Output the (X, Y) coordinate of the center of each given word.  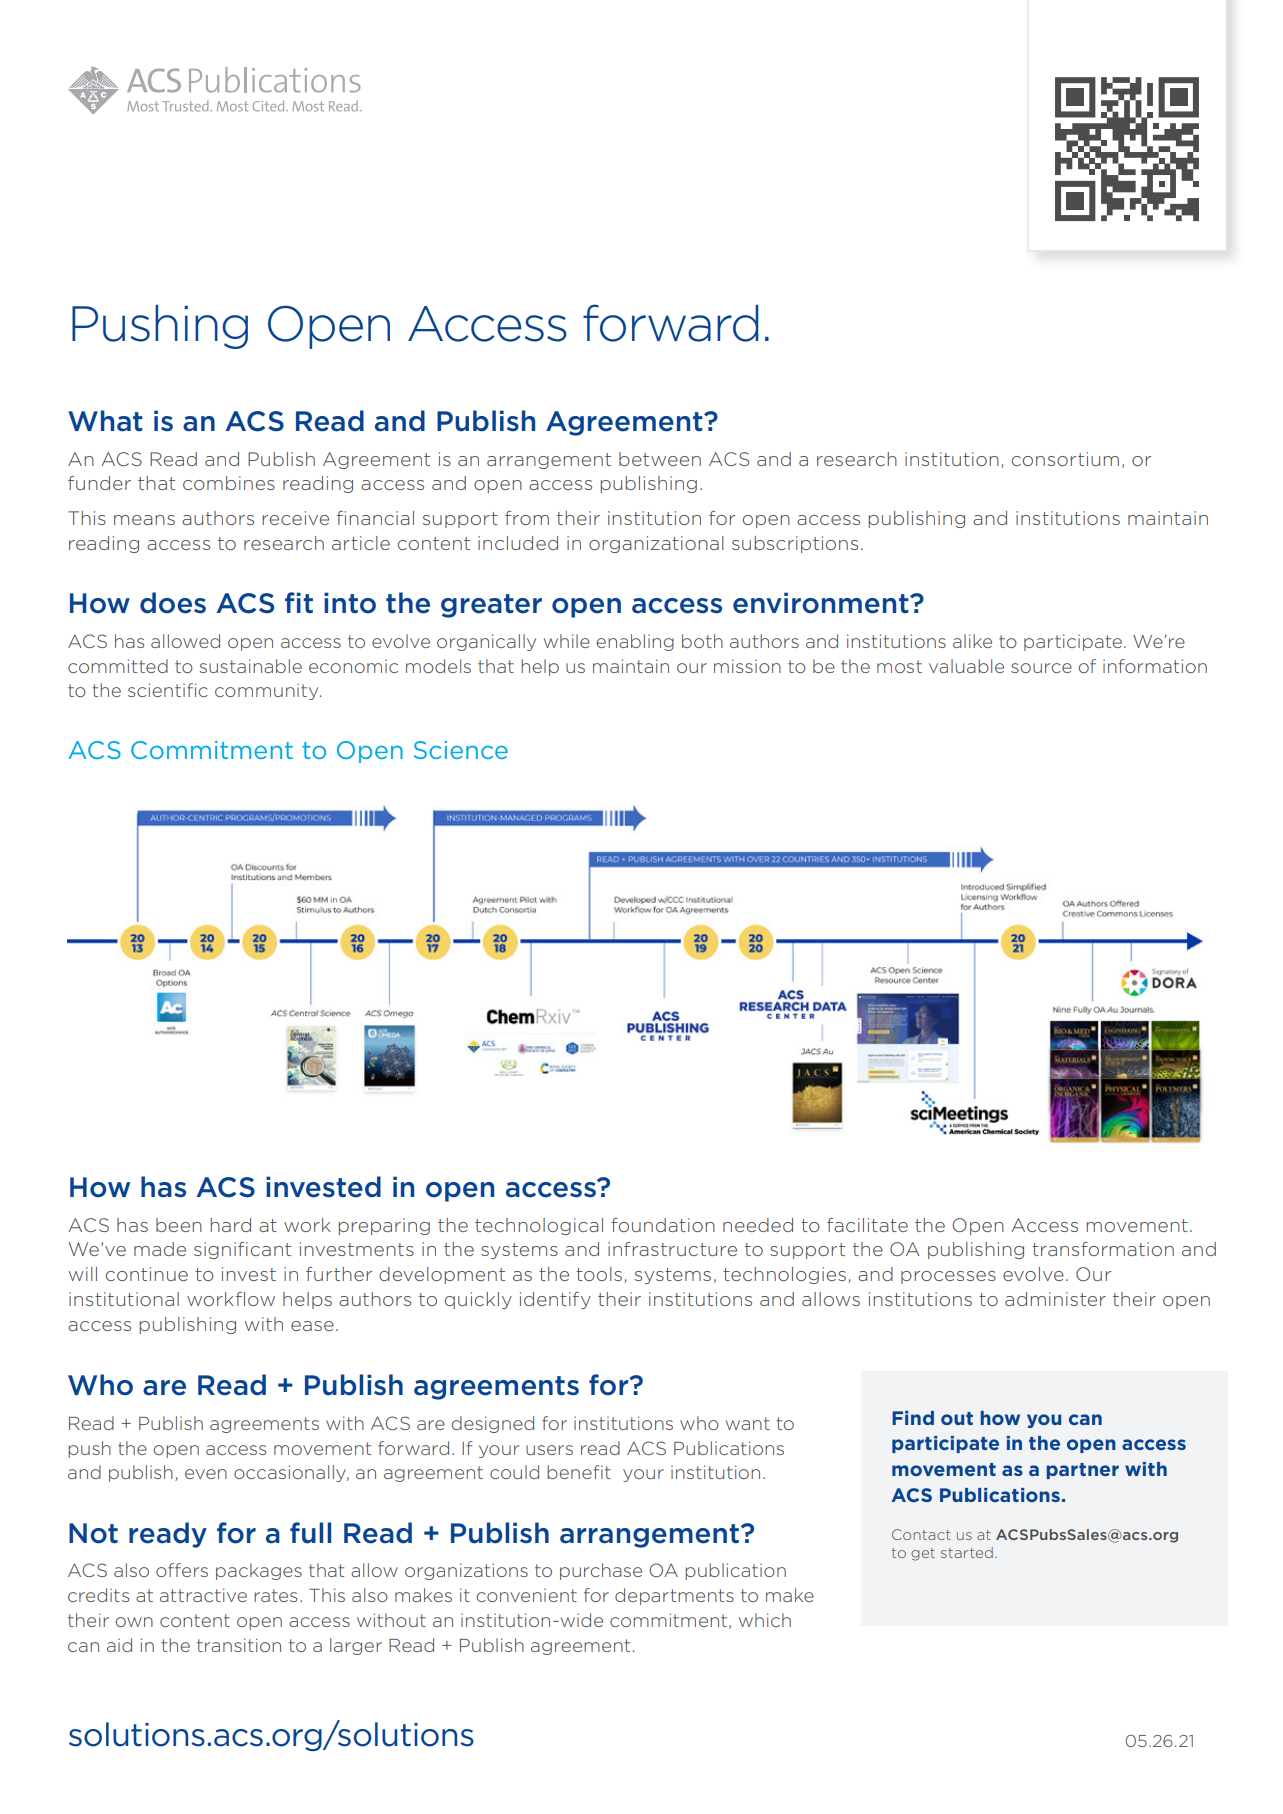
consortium (1065, 459)
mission (747, 666)
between (660, 459)
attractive (203, 1595)
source (1041, 668)
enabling (635, 642)
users (549, 1450)
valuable (966, 666)
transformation (1103, 1249)
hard (230, 1225)
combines (229, 483)
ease (312, 1326)
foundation (663, 1225)
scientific (168, 690)
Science (461, 750)
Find (913, 1418)
